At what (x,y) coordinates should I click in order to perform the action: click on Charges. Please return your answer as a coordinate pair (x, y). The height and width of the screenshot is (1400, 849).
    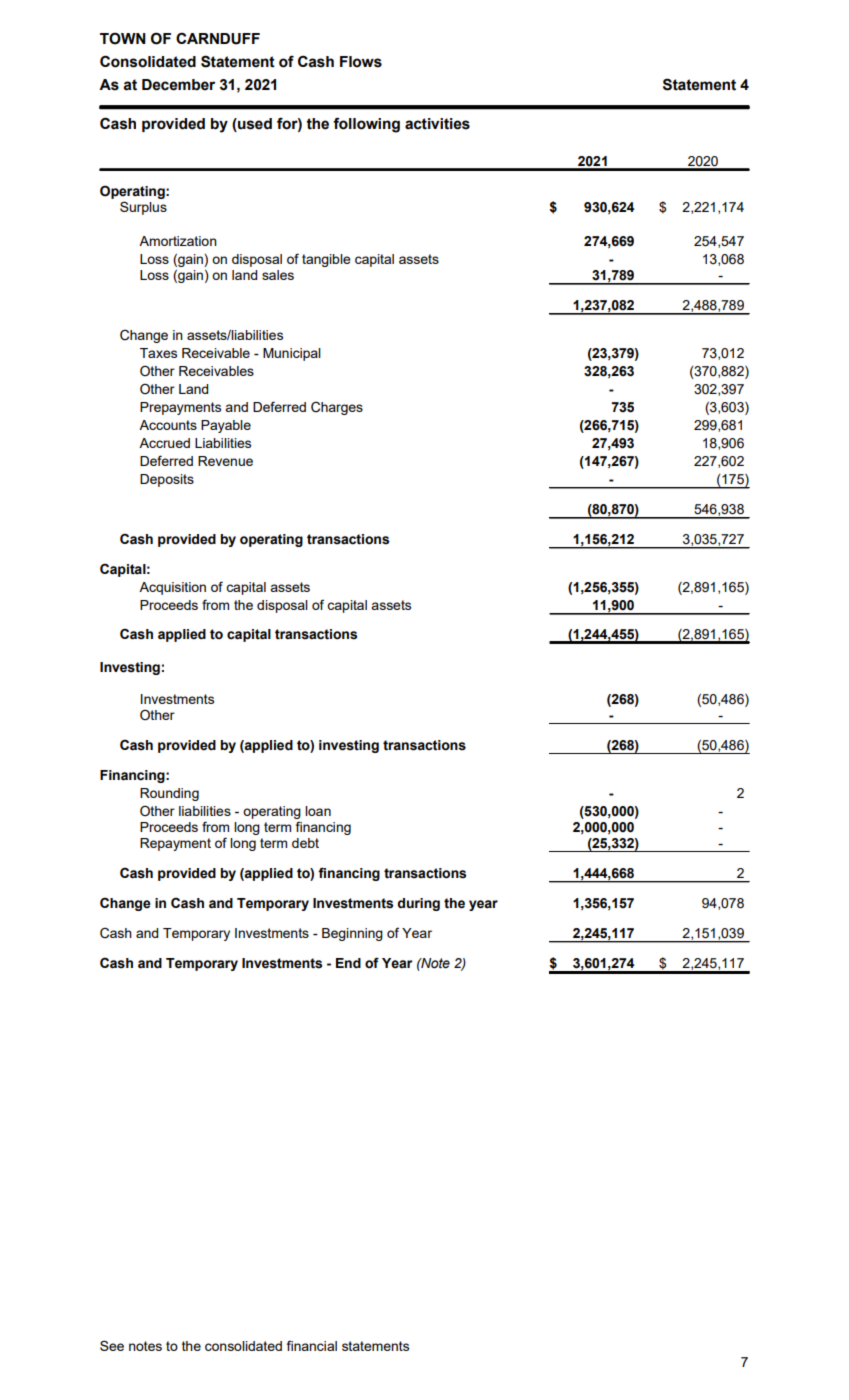
    Looking at the image, I should click on (337, 408).
